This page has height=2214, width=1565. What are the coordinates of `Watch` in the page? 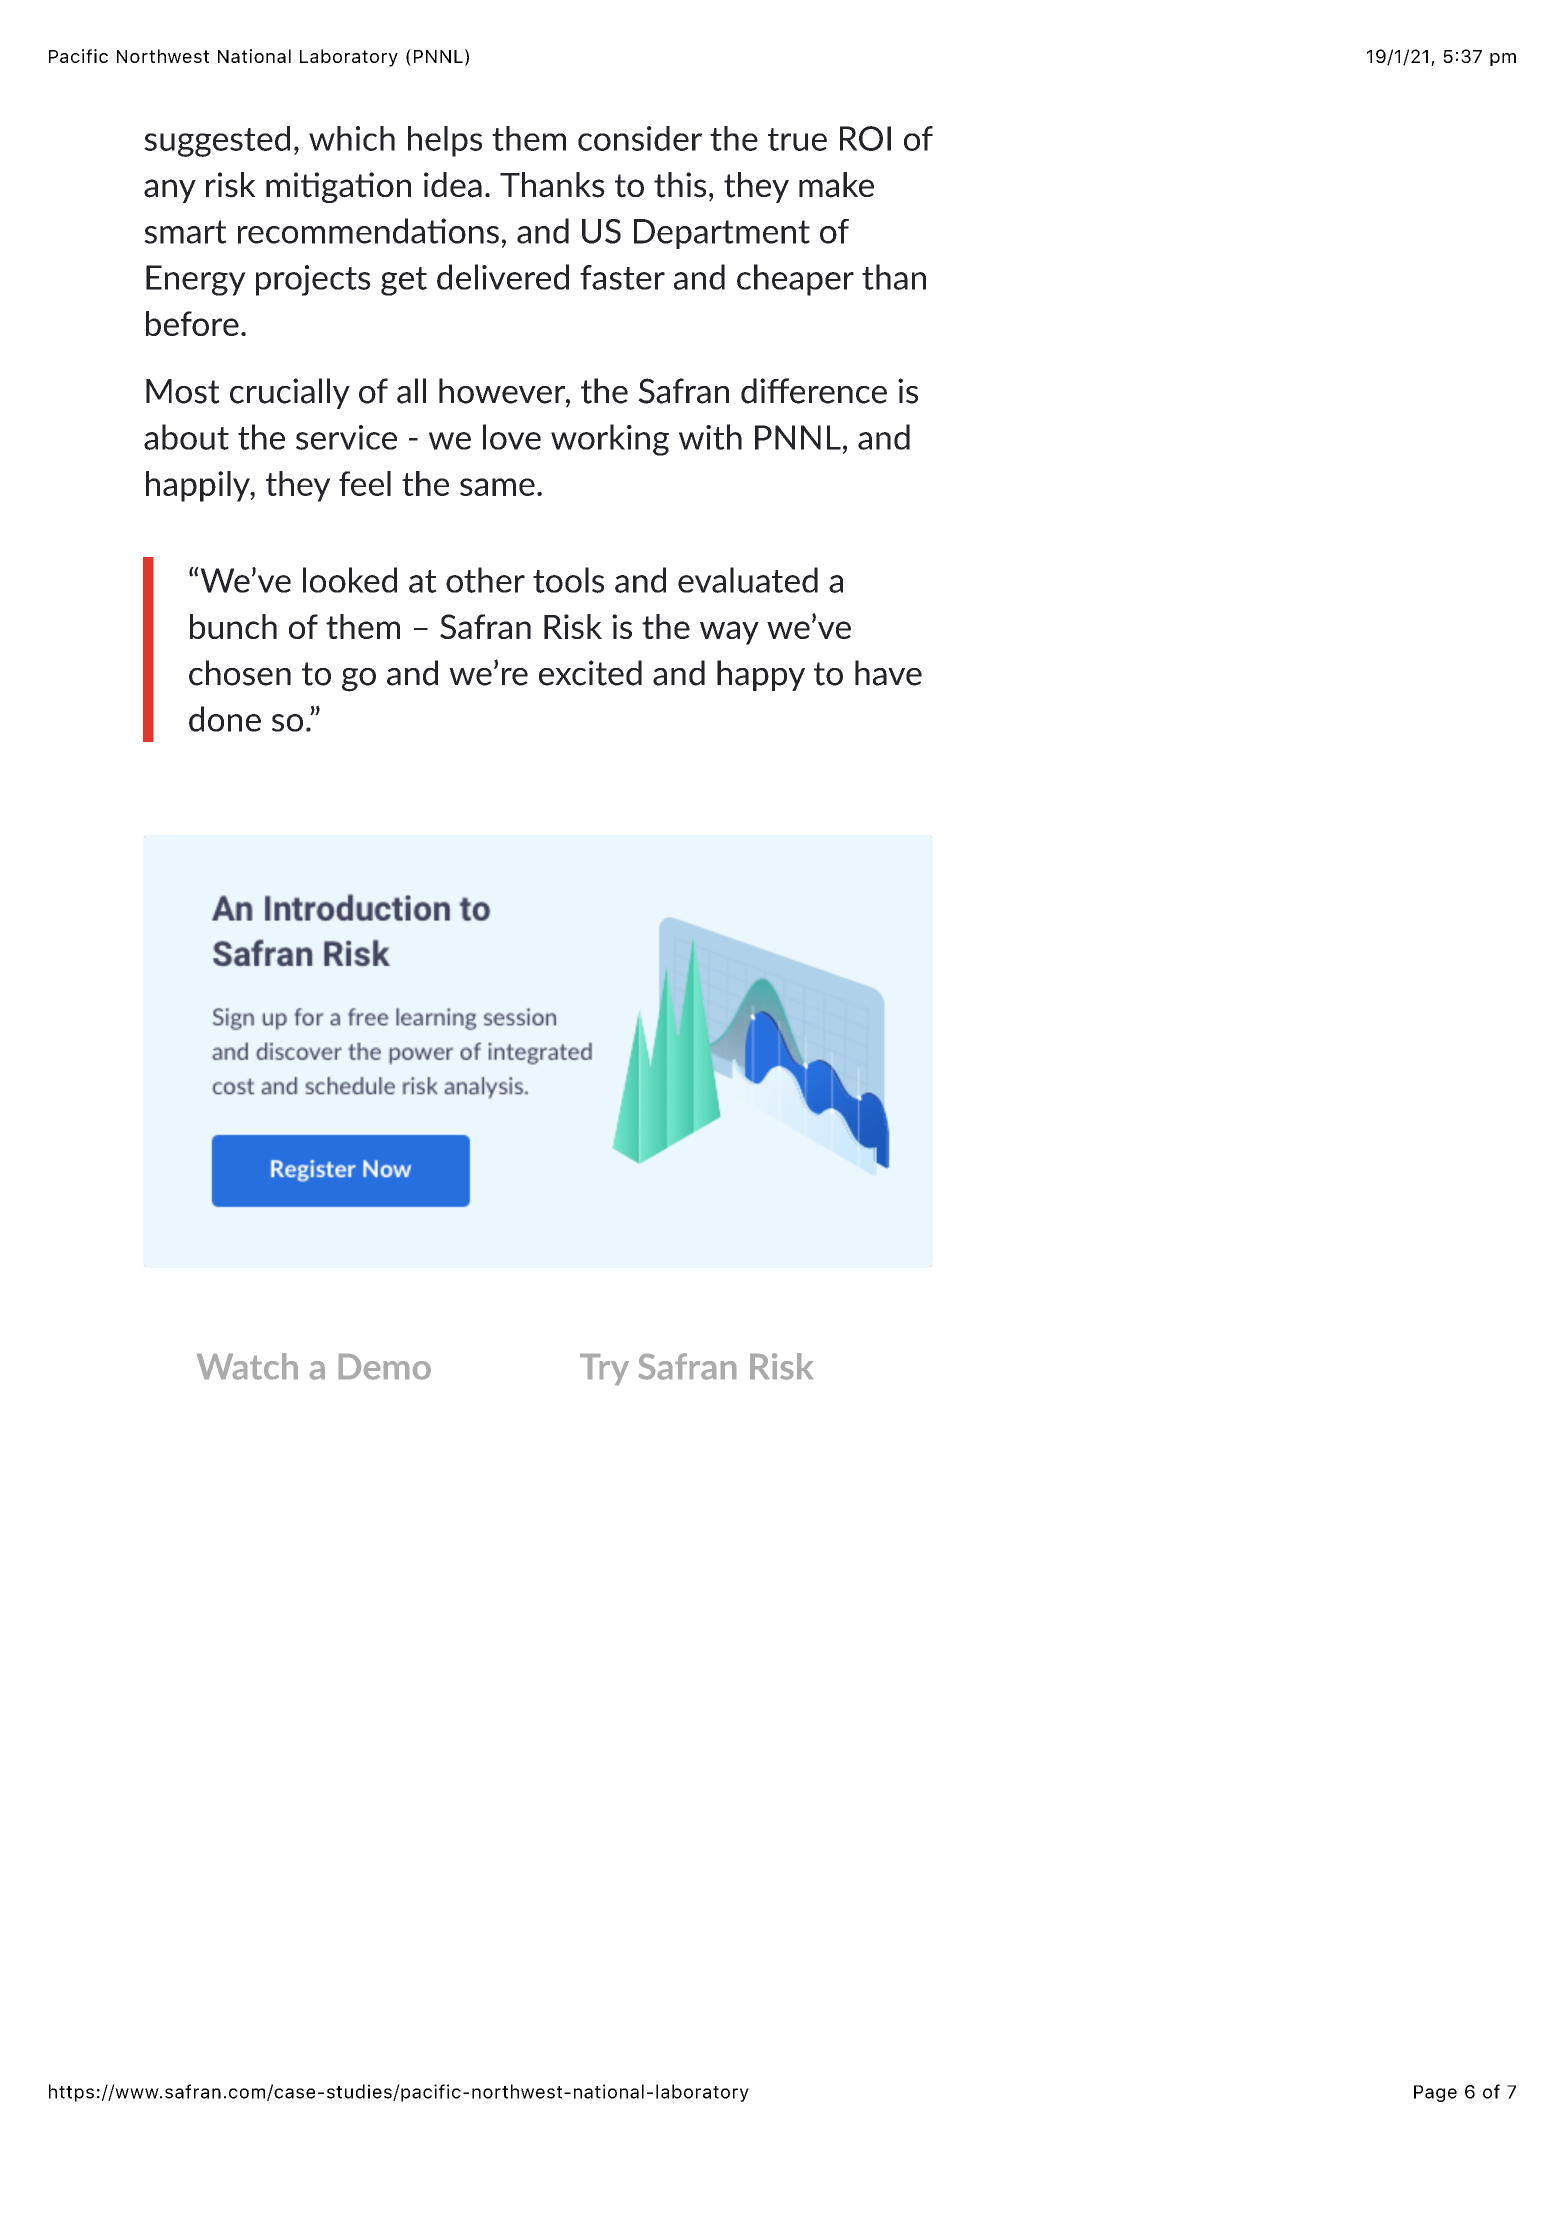 It's located at (247, 1366).
